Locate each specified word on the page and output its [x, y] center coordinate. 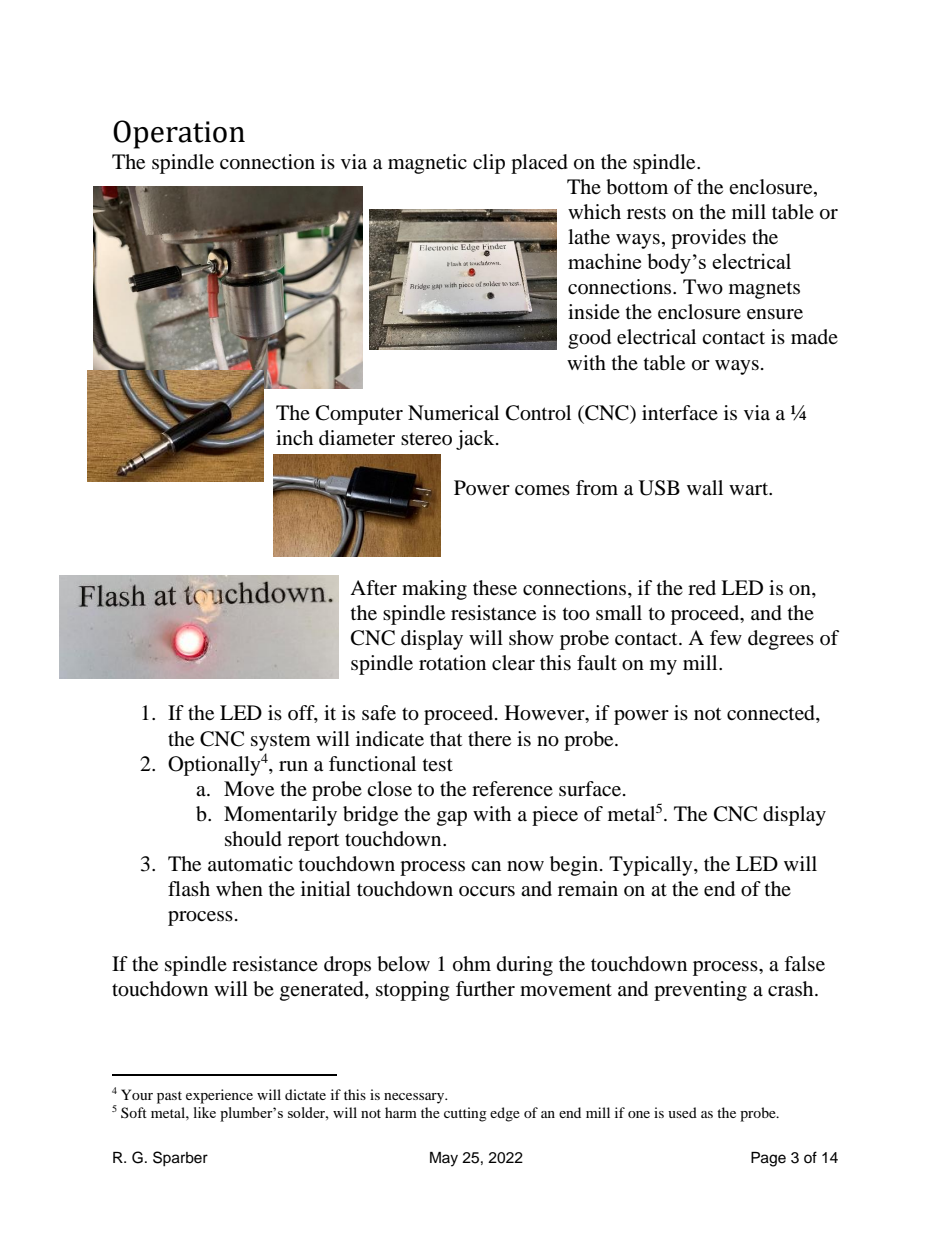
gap [452, 818]
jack [476, 440]
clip [489, 164]
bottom [637, 187]
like [205, 1112]
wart [750, 489]
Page [768, 1159]
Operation [179, 134]
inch [294, 437]
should [253, 839]
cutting [465, 1114]
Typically [652, 866]
